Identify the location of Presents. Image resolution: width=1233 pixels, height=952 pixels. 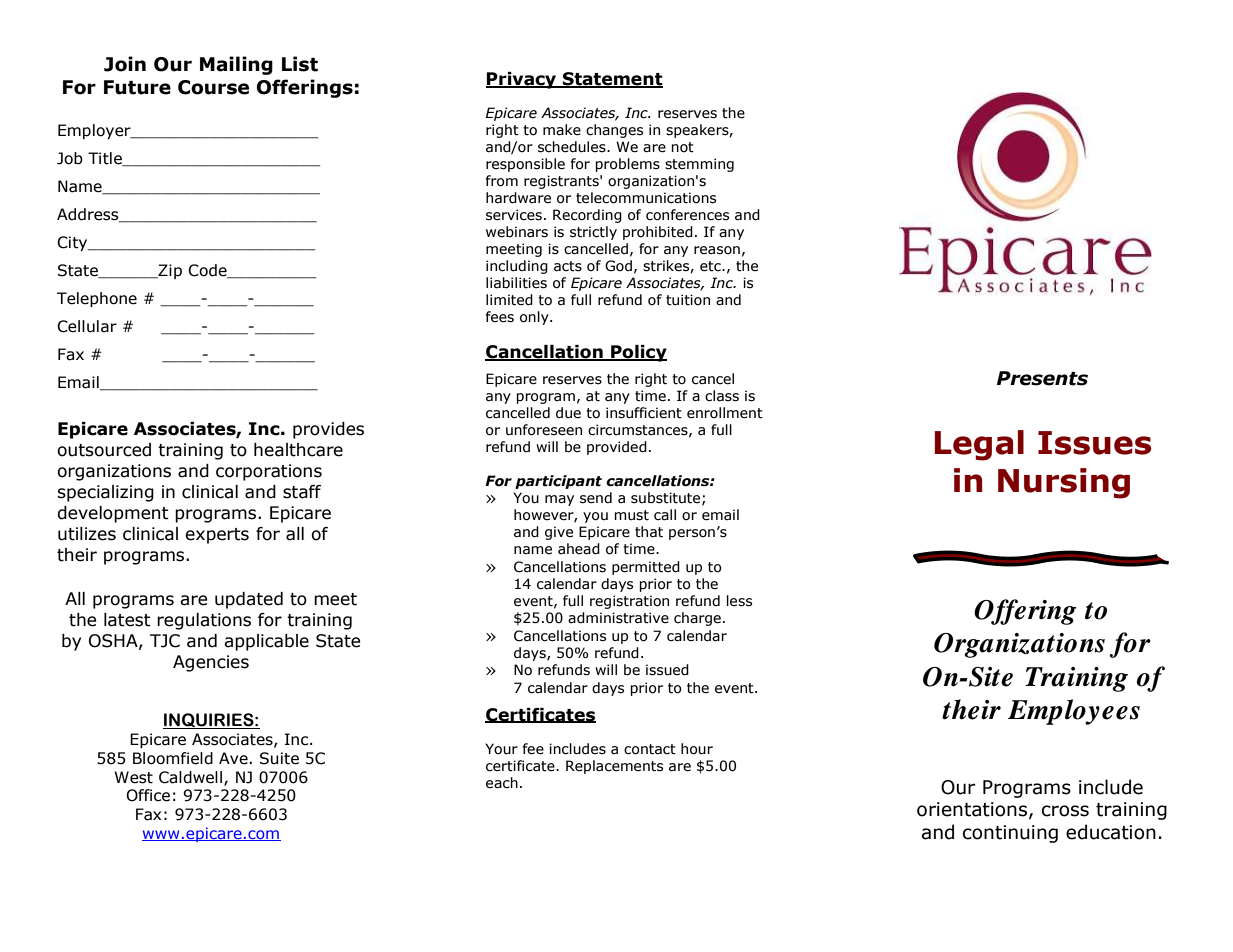
(1042, 378).
